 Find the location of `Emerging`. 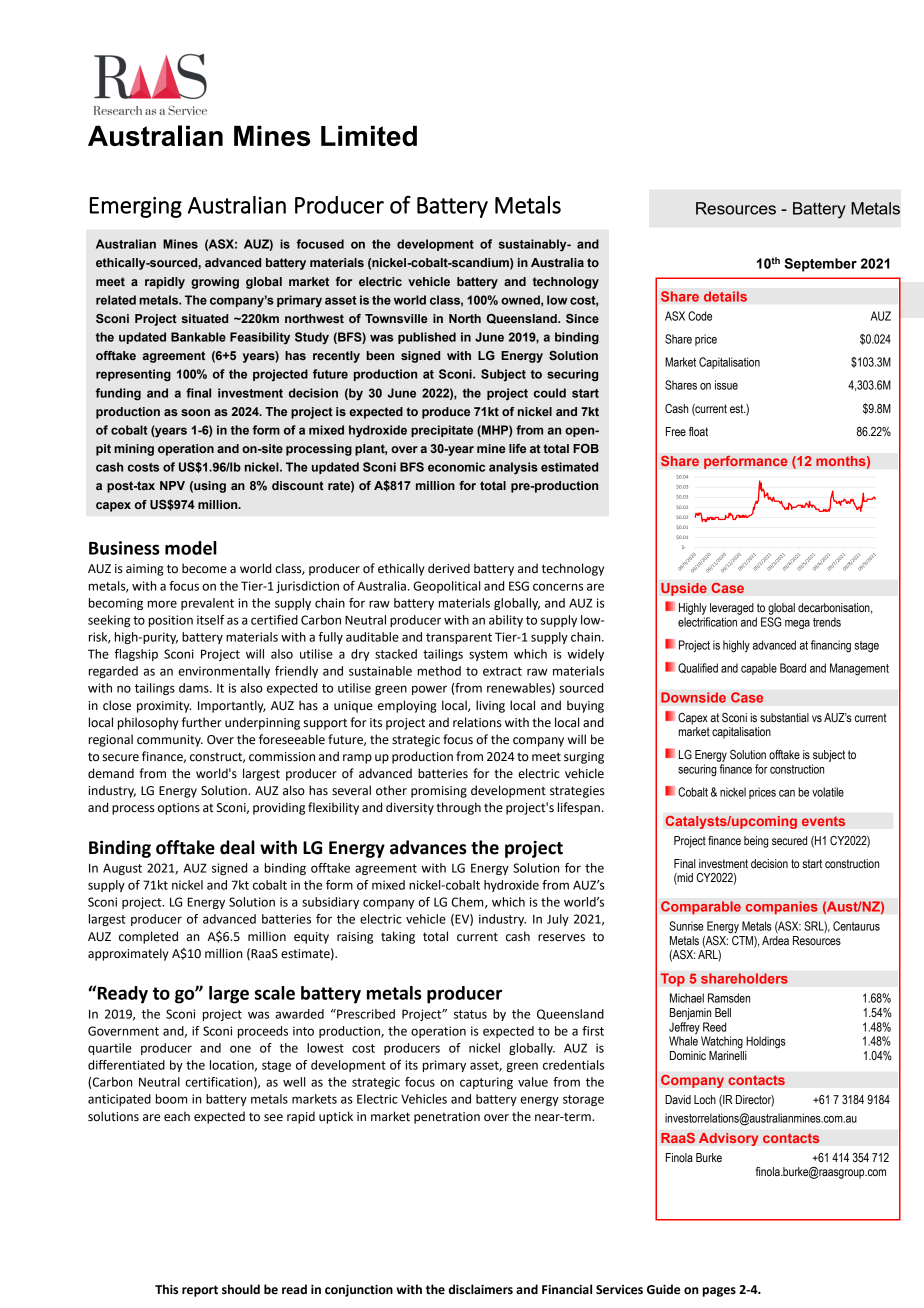

Emerging is located at coordinates (136, 207).
